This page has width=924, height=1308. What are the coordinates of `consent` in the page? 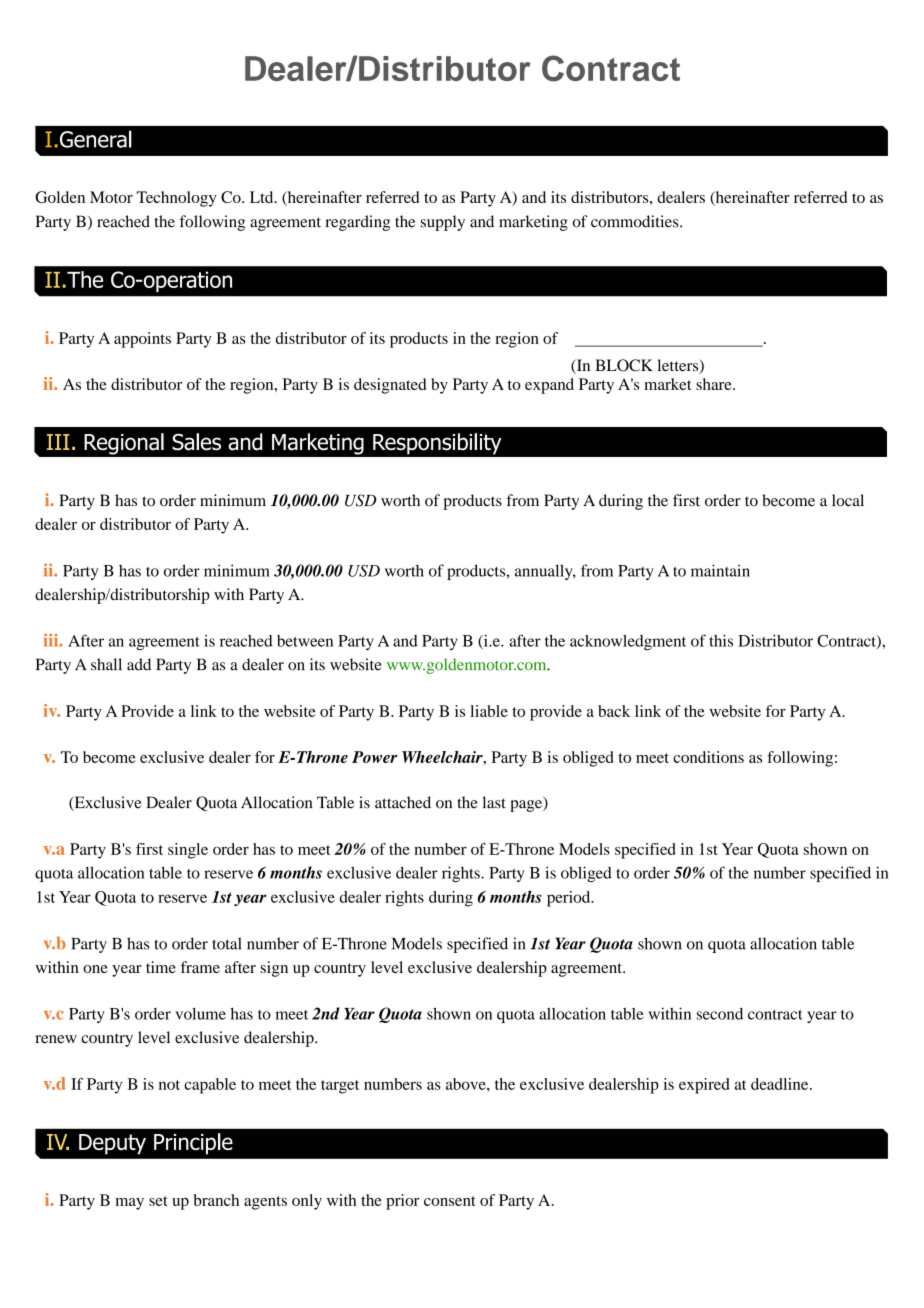 It's located at (450, 1201).
